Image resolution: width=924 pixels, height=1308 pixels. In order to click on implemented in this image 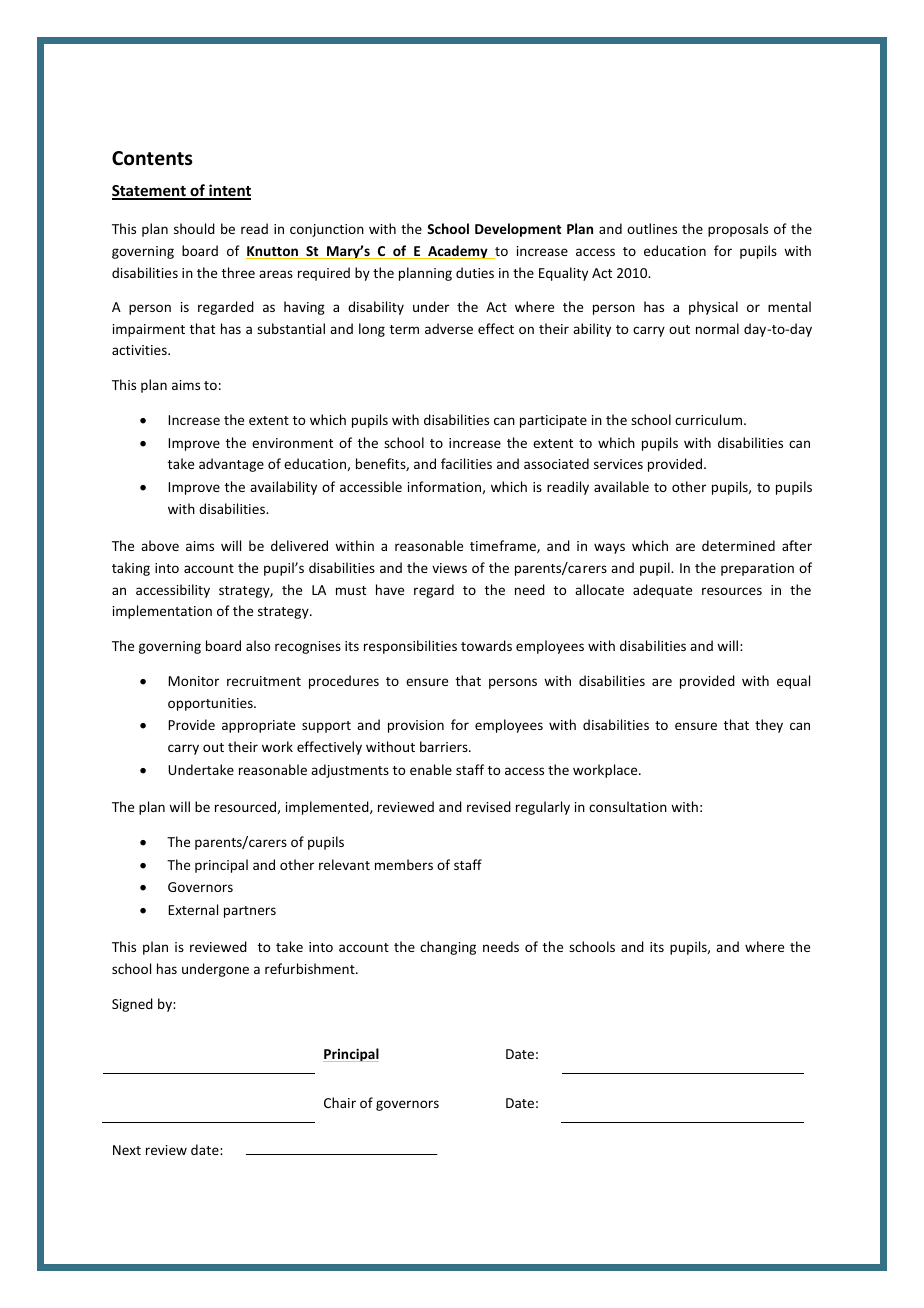, I will do `click(328, 808)`.
